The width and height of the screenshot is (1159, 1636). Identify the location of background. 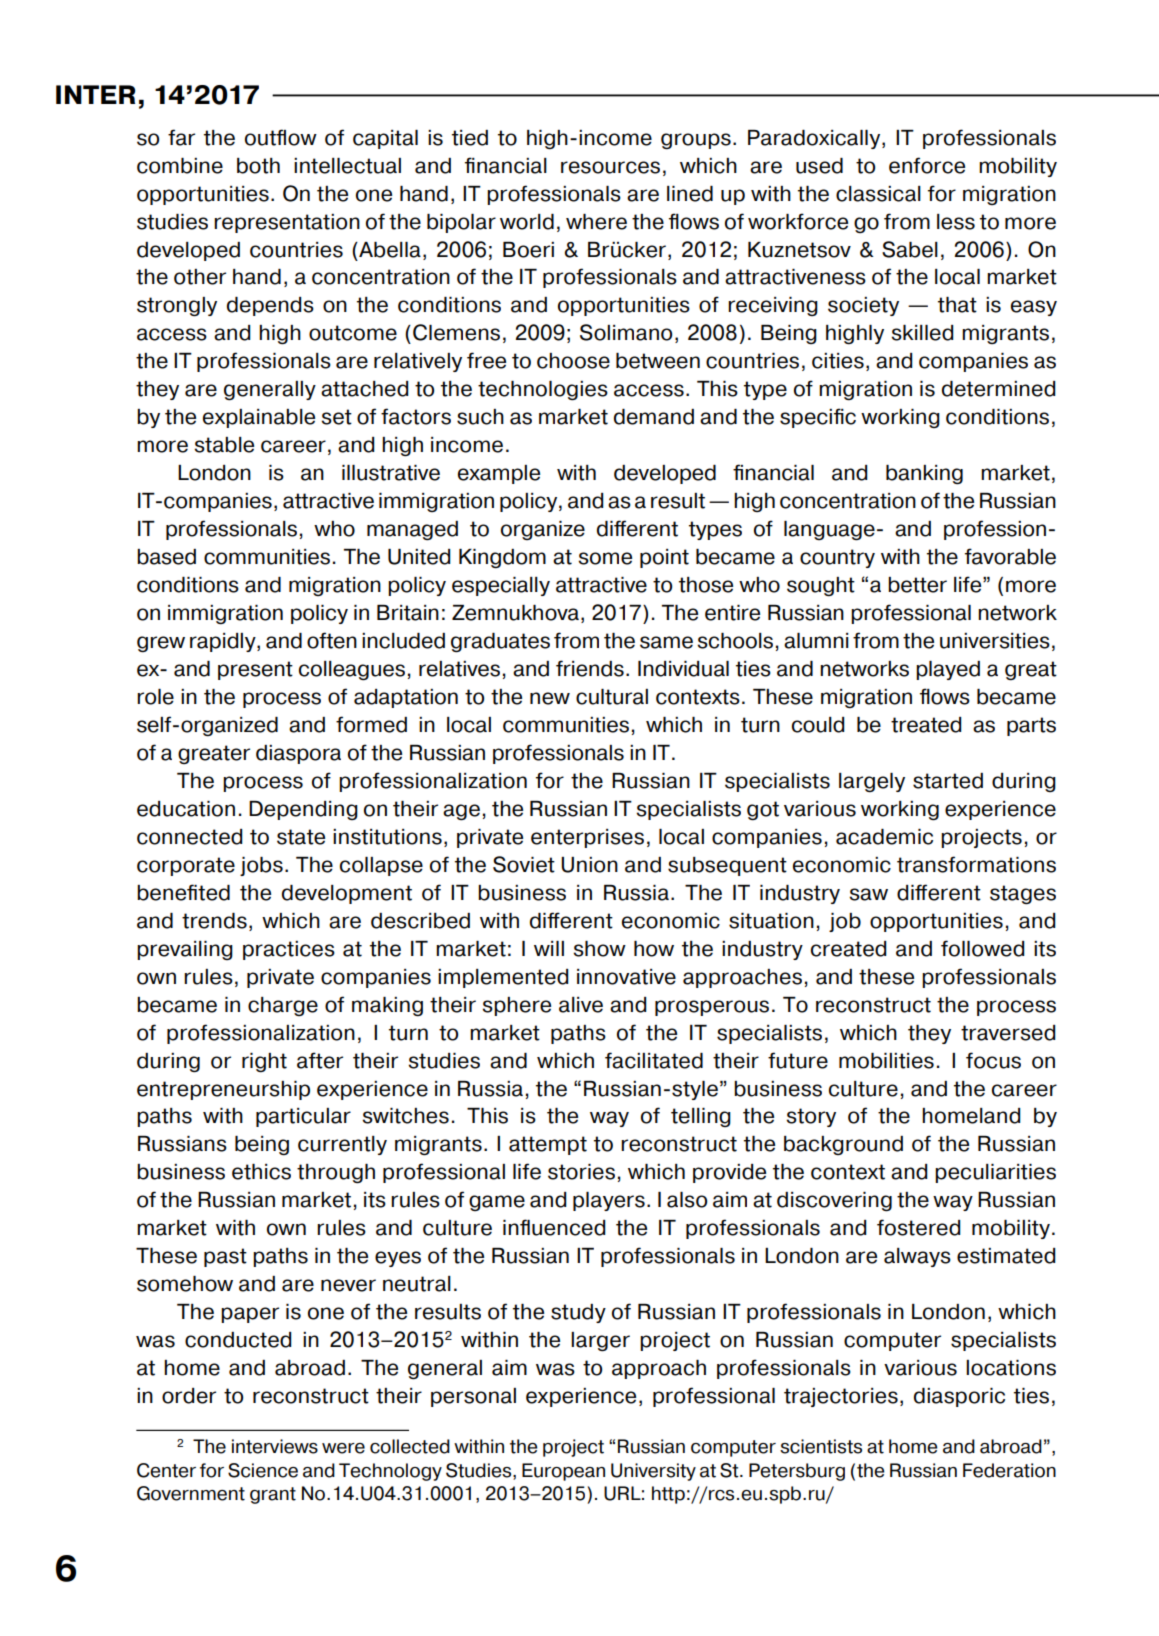
(843, 1145).
